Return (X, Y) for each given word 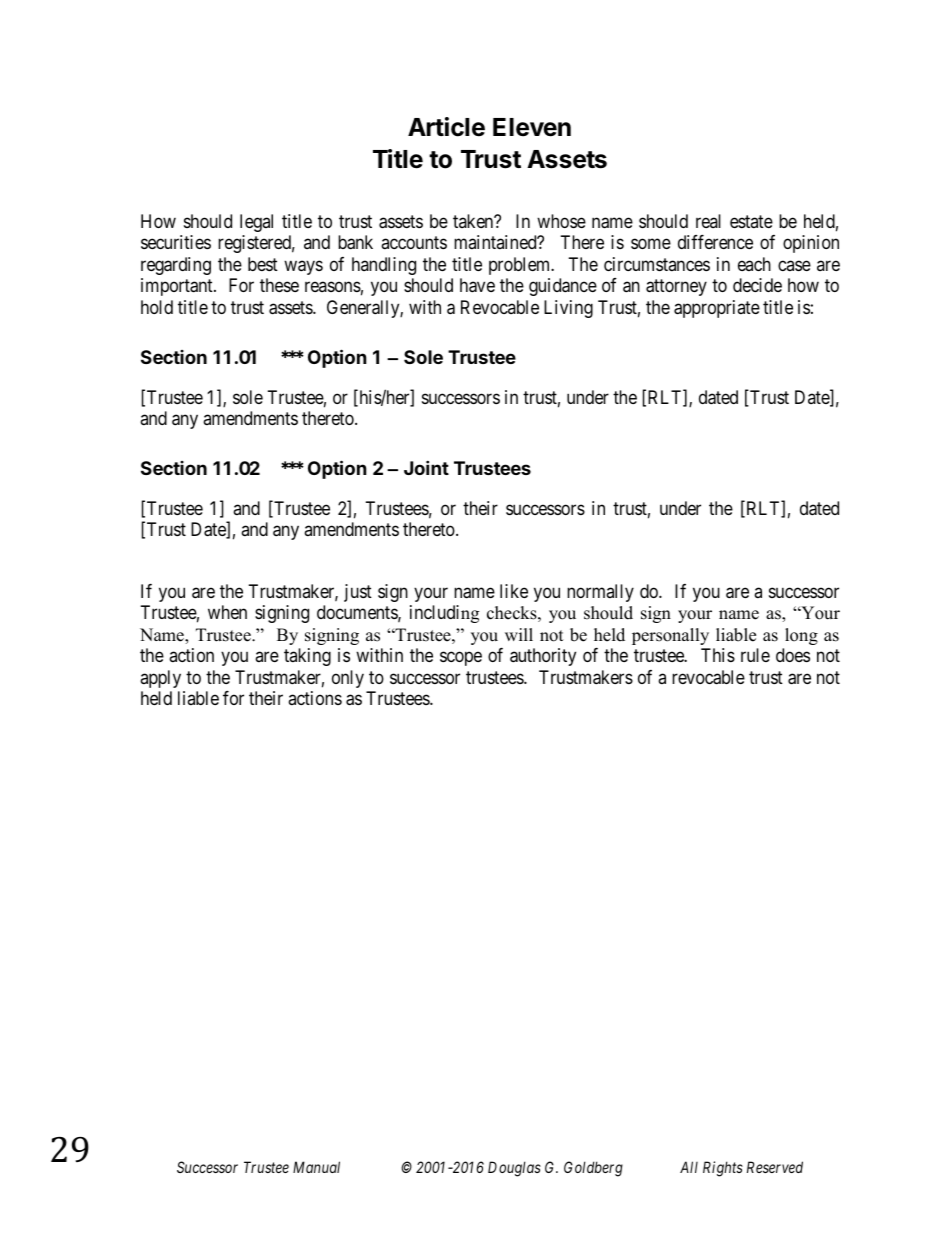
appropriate (717, 309)
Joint (426, 467)
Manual (316, 1167)
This (718, 655)
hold (157, 307)
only (348, 679)
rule (755, 655)
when (227, 612)
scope (461, 659)
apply (160, 679)
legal (256, 223)
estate (751, 221)
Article (446, 127)
